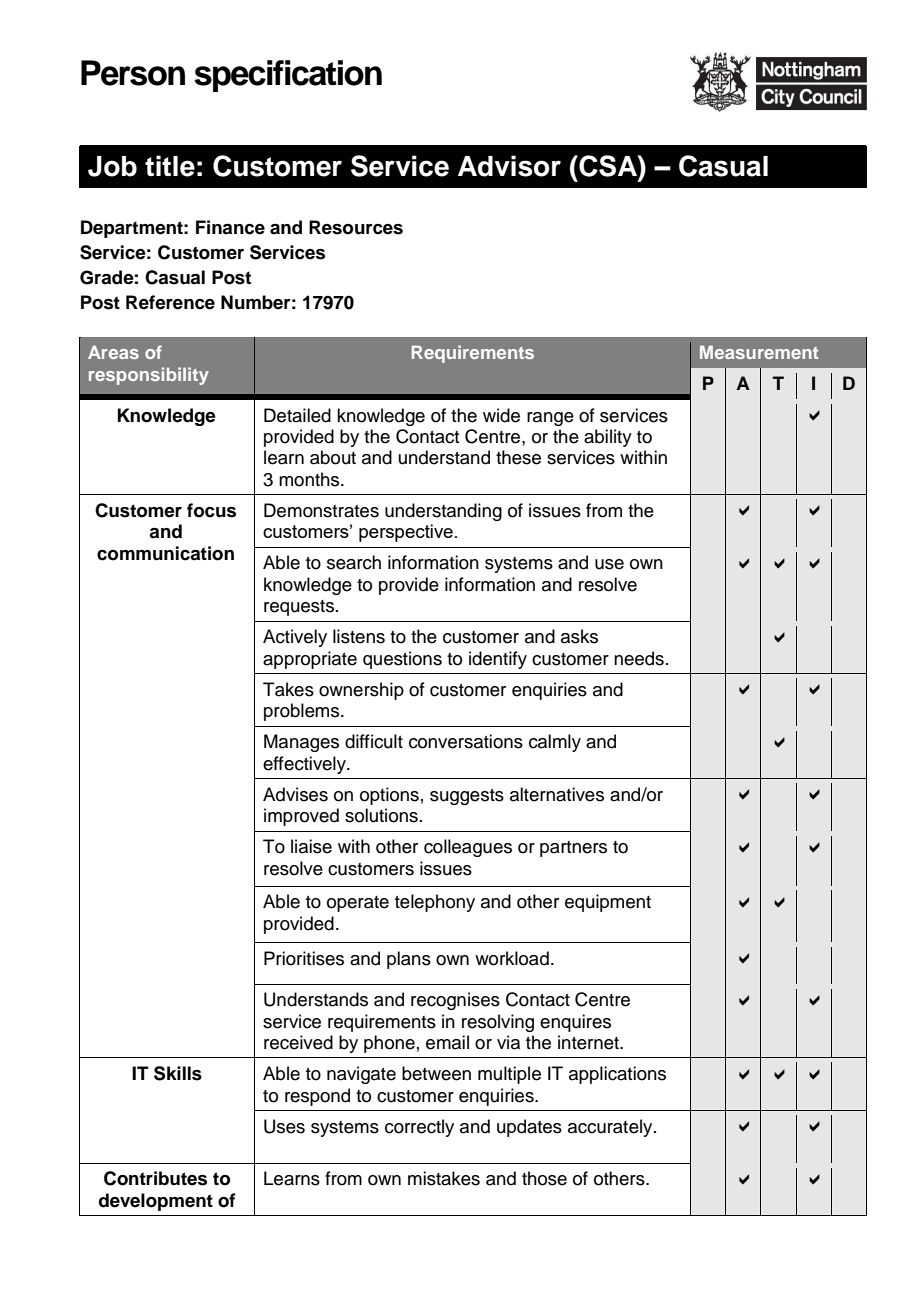  Describe the element at coordinates (759, 352) in the screenshot. I see `Measurement` at that location.
